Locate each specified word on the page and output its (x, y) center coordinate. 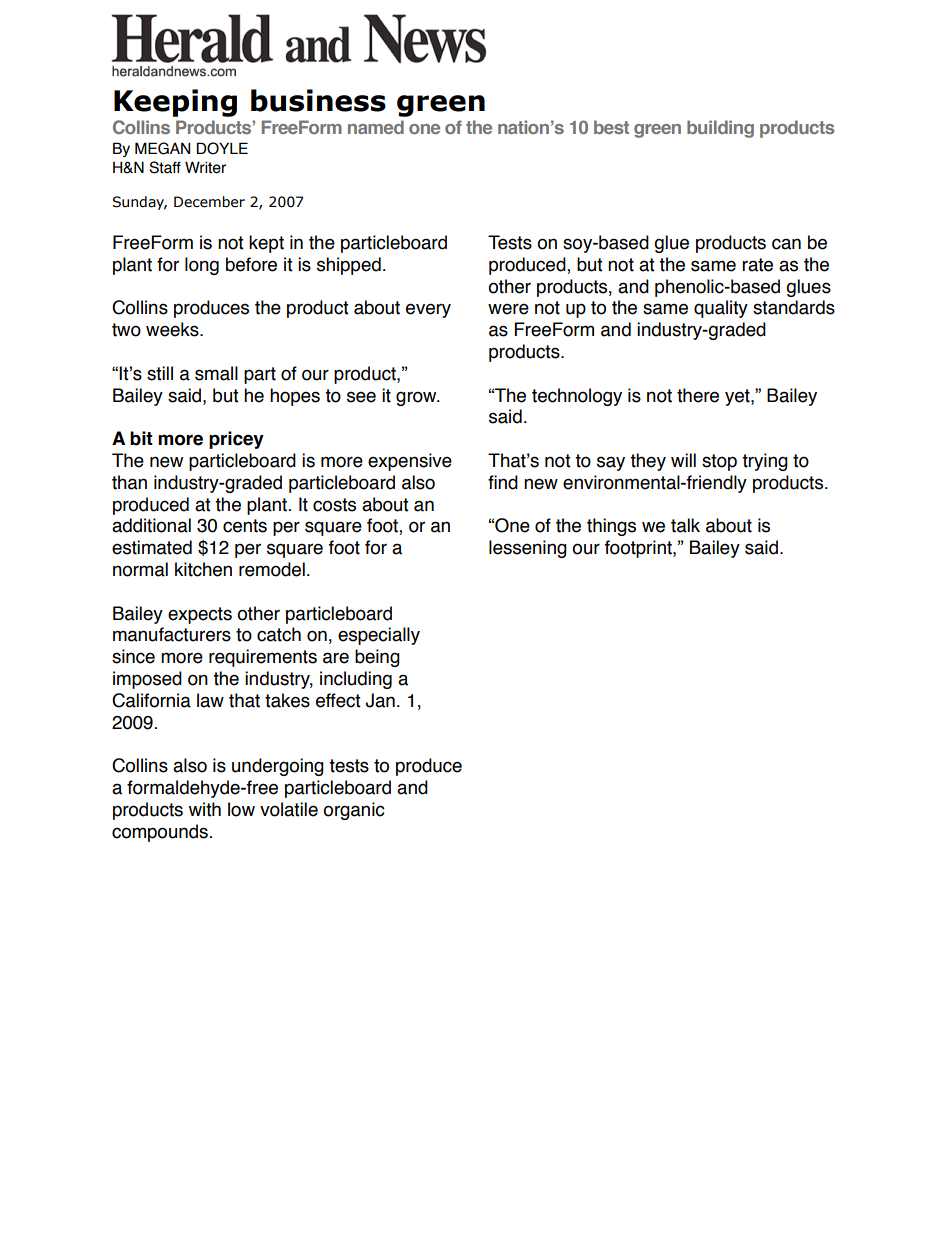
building (720, 129)
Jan (380, 700)
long (202, 266)
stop (719, 462)
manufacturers (172, 634)
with (205, 809)
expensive (410, 462)
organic (354, 811)
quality (721, 309)
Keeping (175, 103)
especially (379, 636)
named (376, 127)
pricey (236, 440)
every (428, 310)
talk (685, 525)
